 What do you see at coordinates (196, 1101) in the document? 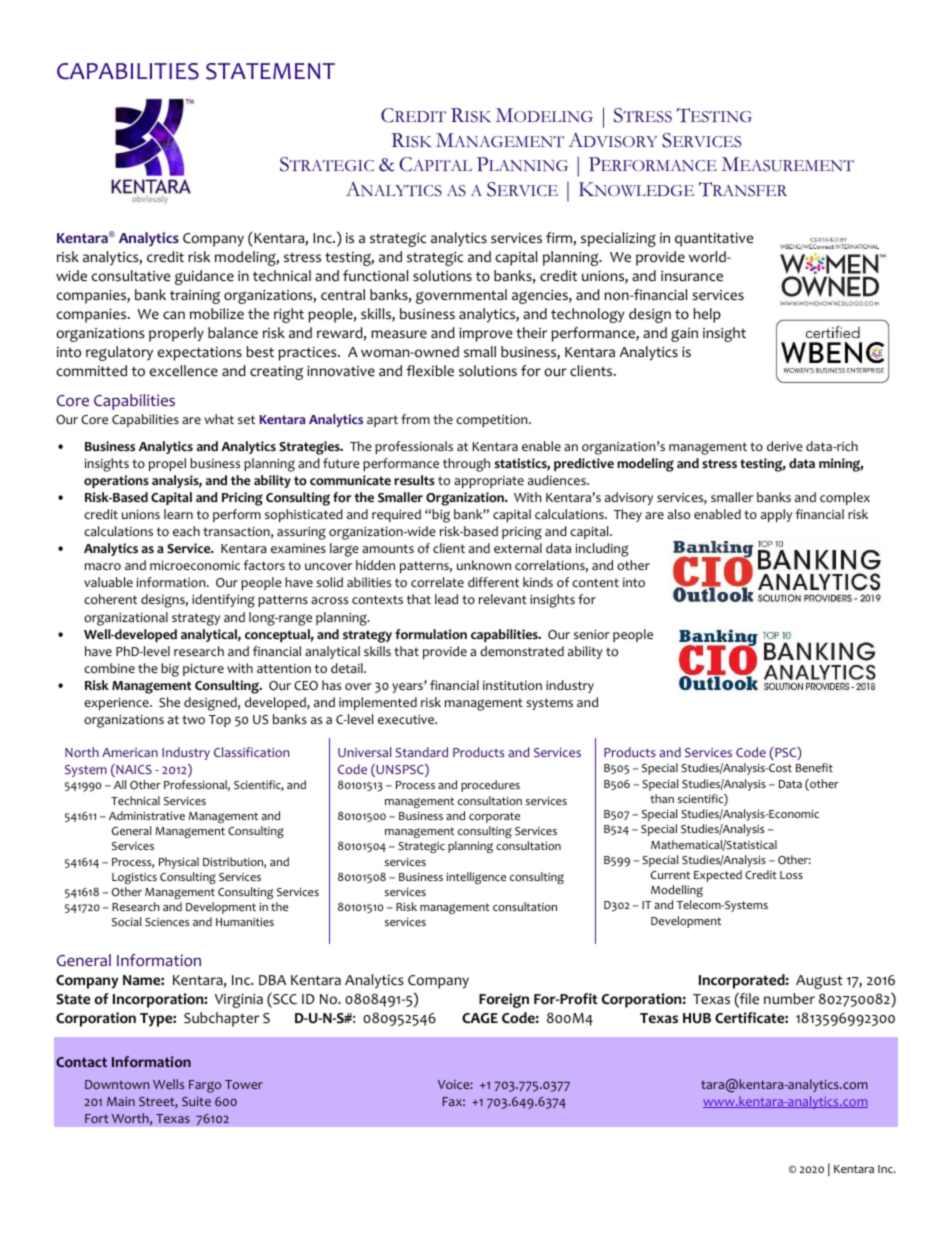
I see `Suite` at bounding box center [196, 1101].
